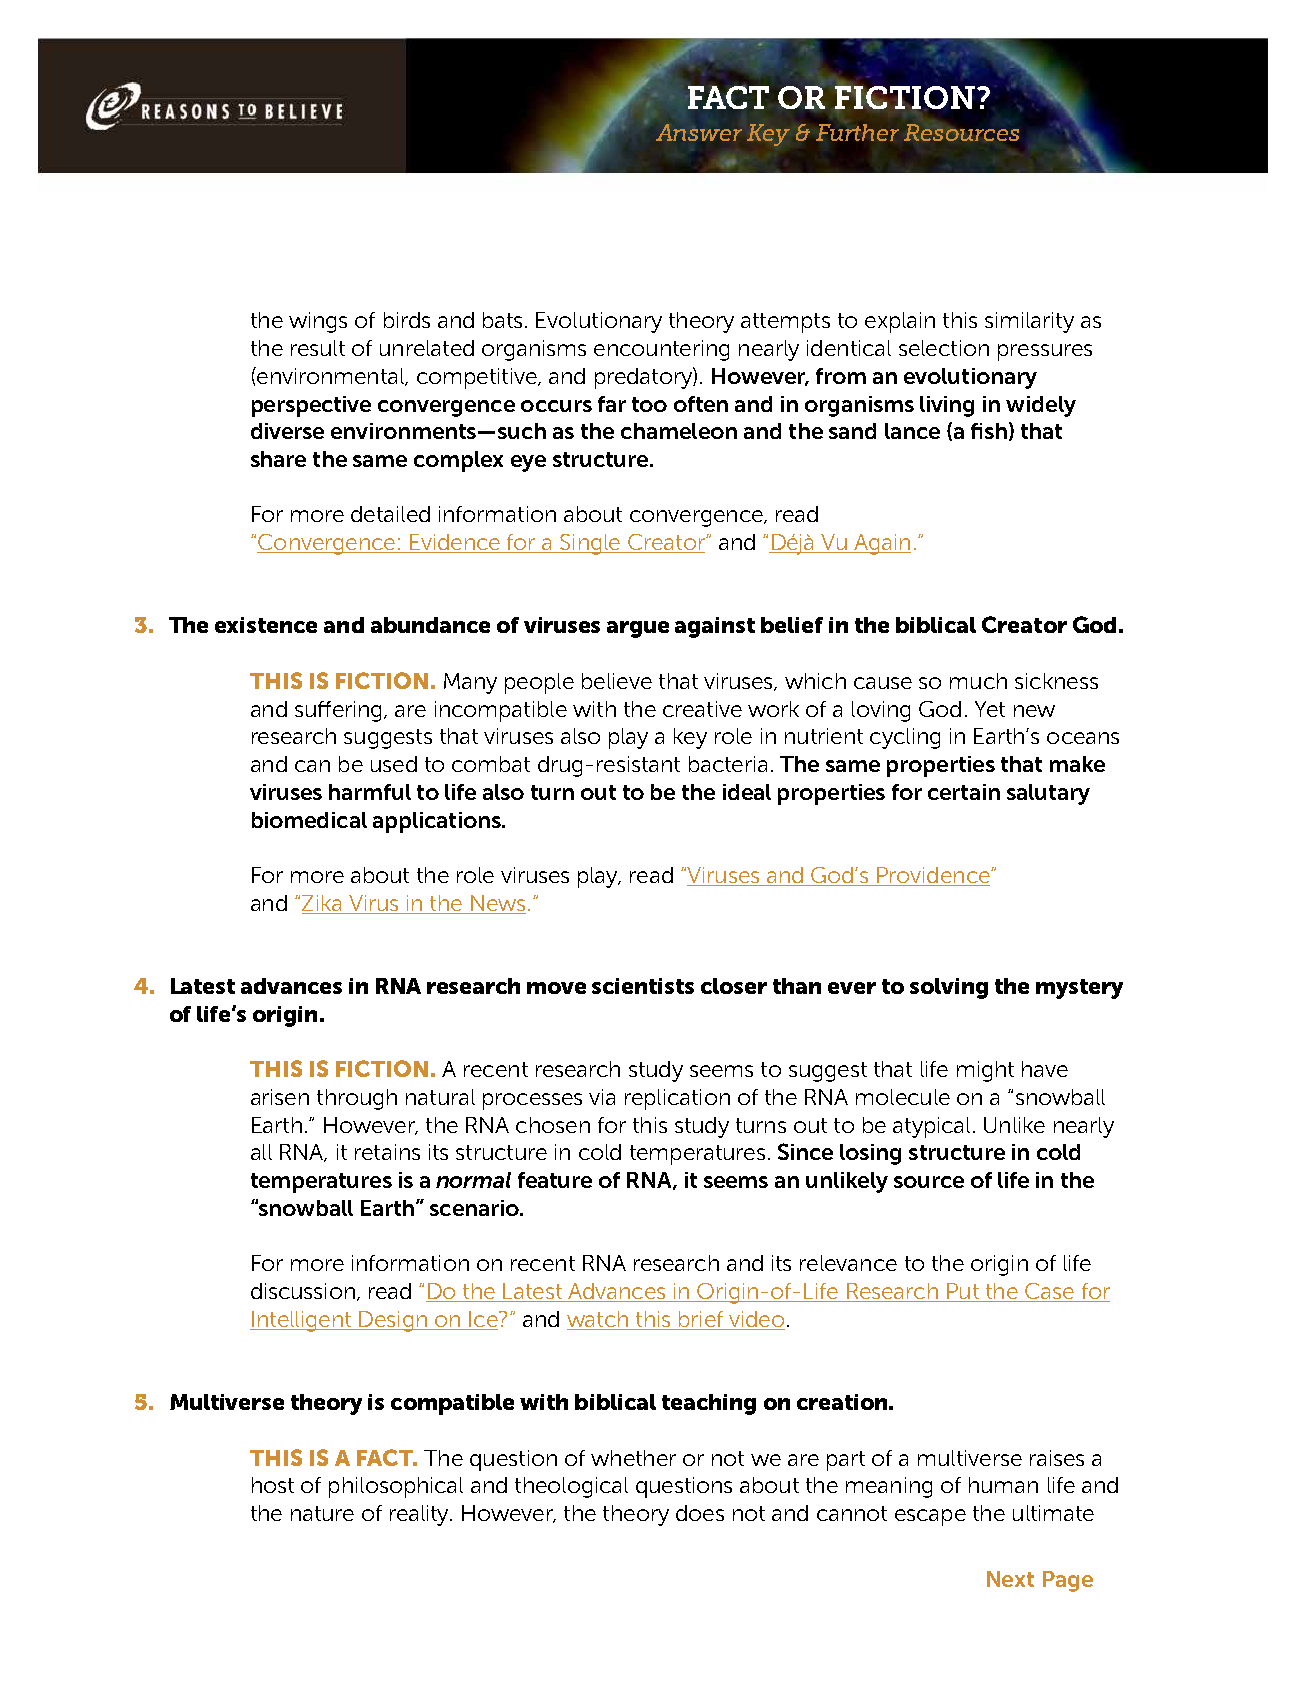  Describe the element at coordinates (699, 132) in the page. I see `Answer` at that location.
